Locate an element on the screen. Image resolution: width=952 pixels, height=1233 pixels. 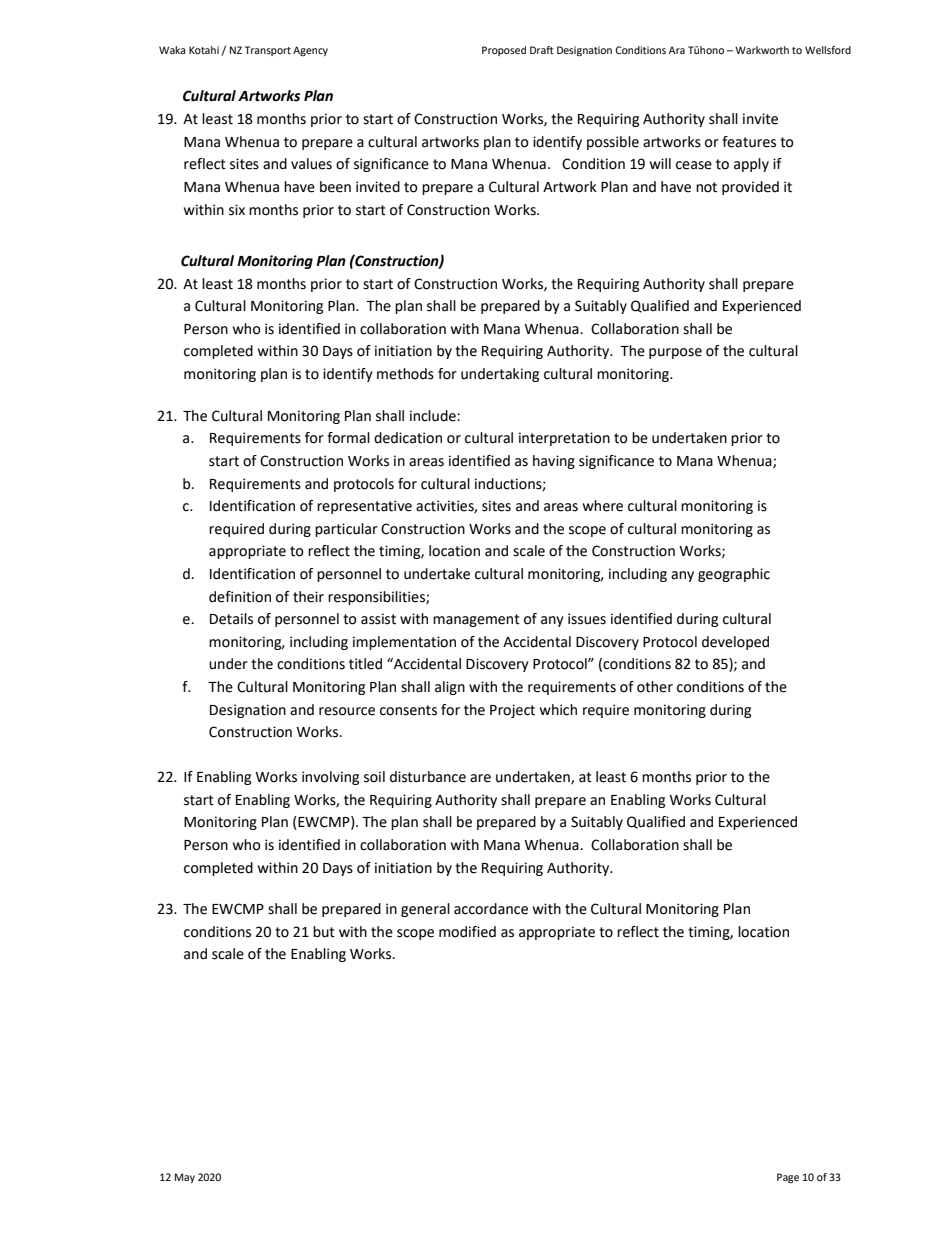
Proposed is located at coordinates (504, 51).
